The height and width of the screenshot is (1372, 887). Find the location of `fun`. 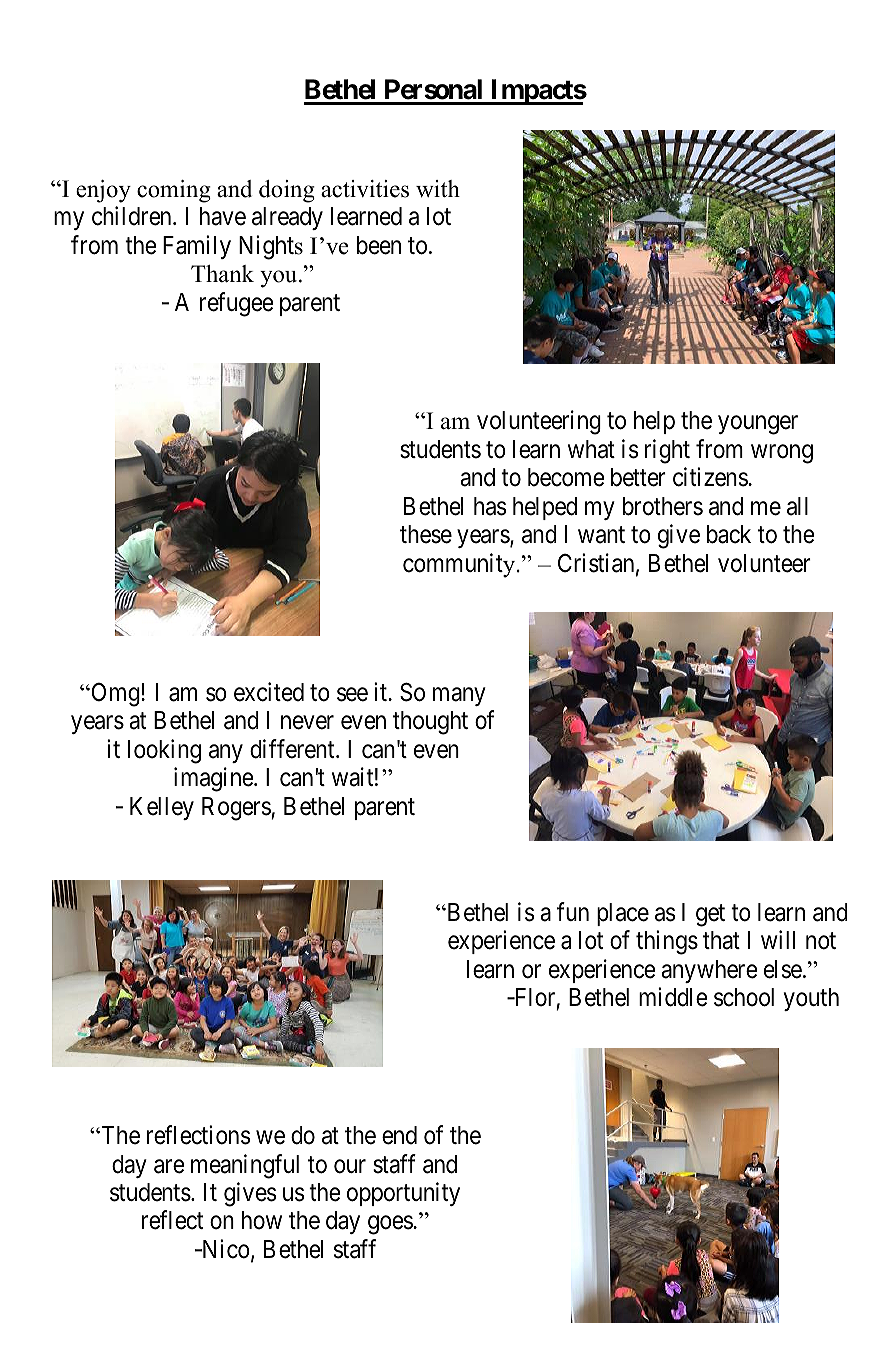

fun is located at coordinates (573, 911).
